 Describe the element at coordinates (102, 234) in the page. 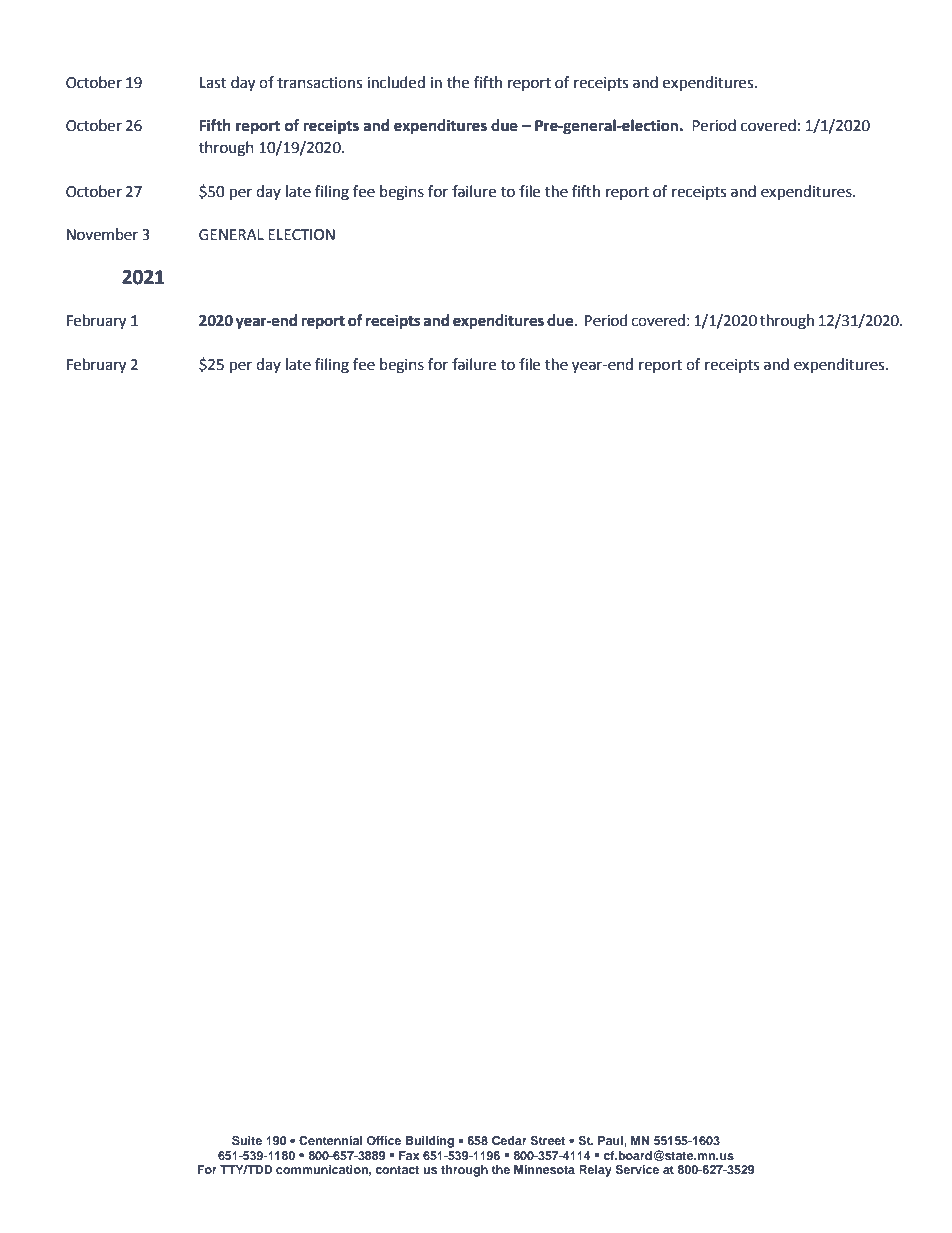

I see `November` at that location.
